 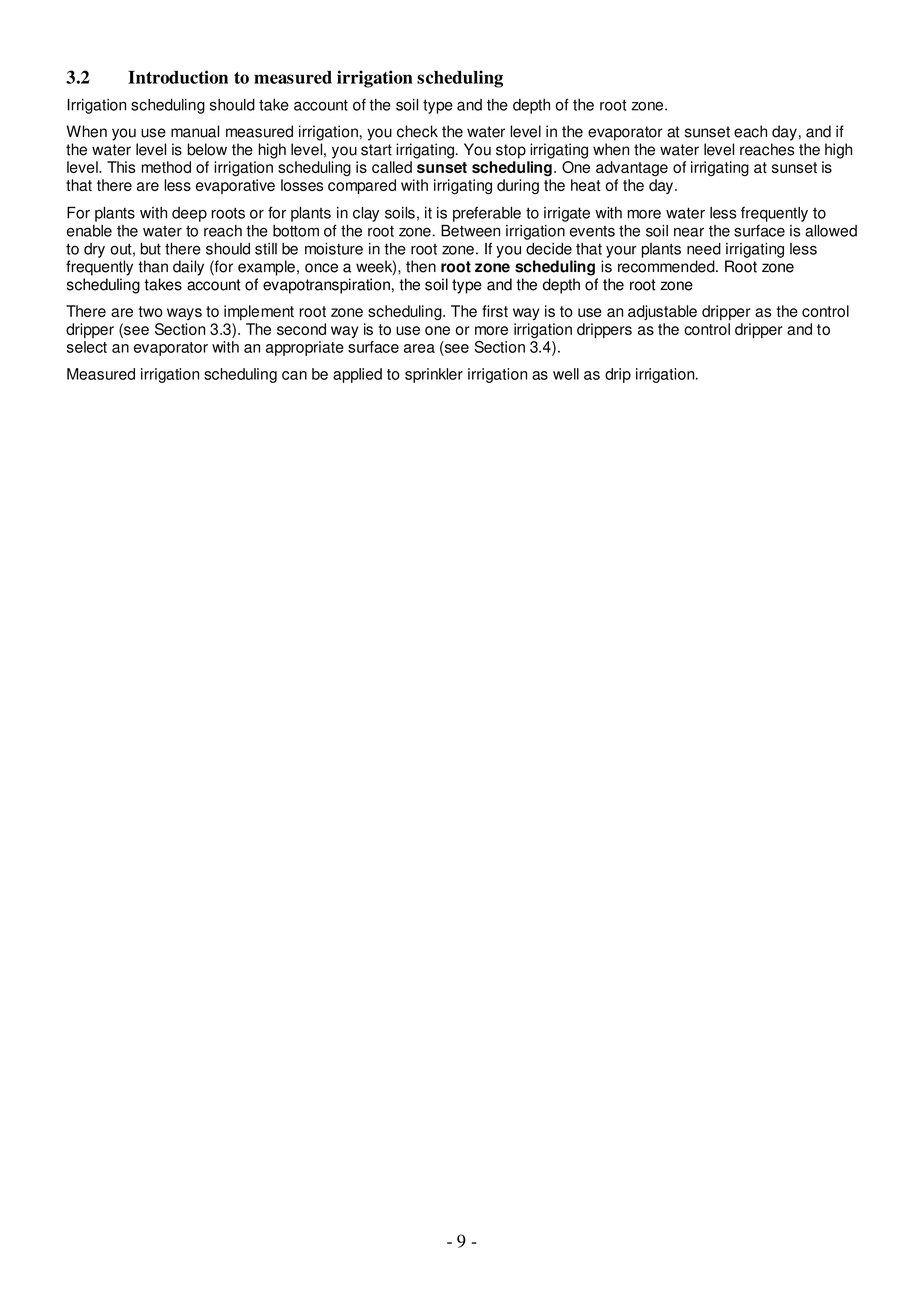 What do you see at coordinates (166, 167) in the image?
I see `method` at bounding box center [166, 167].
